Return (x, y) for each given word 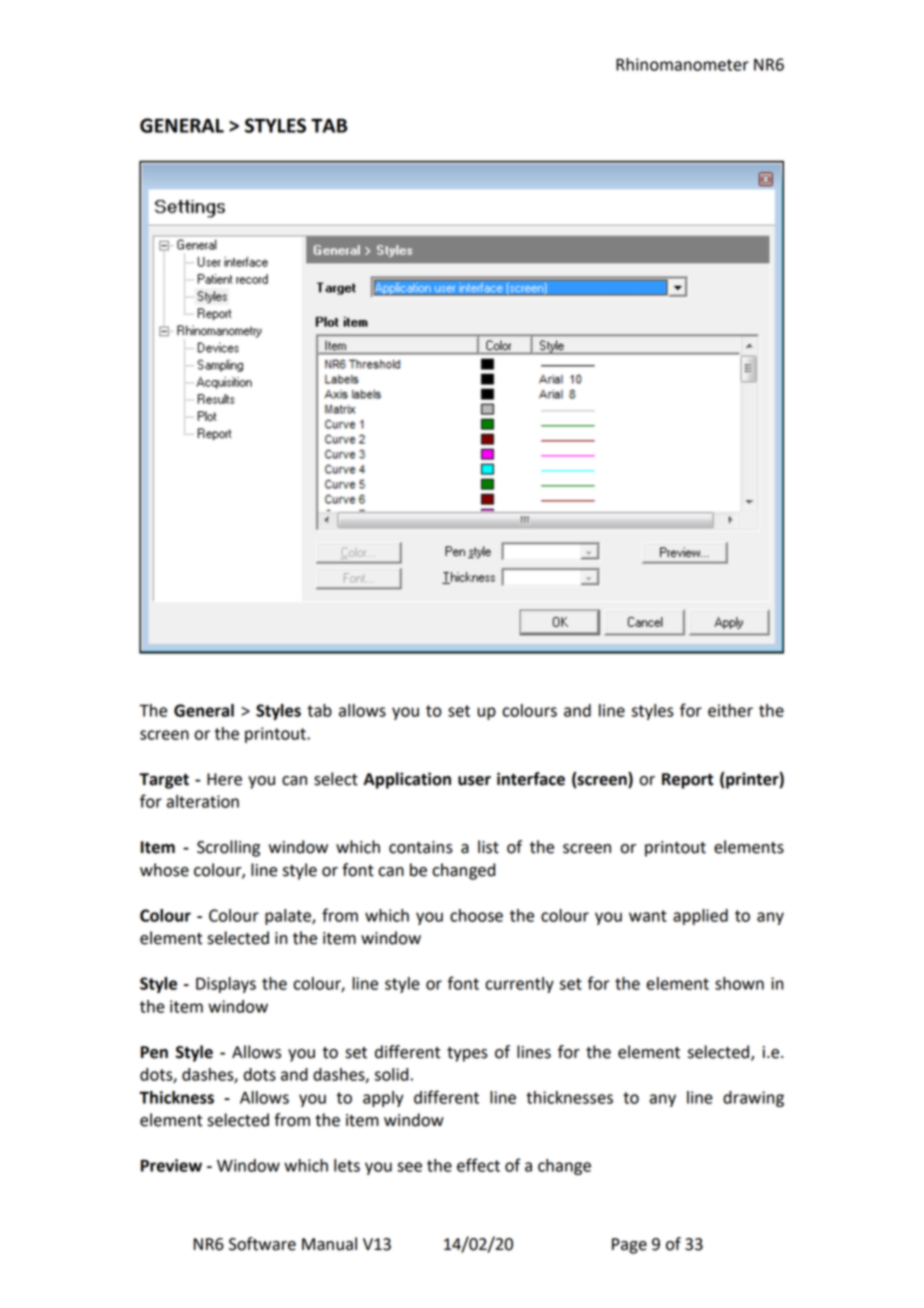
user (474, 781)
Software (262, 1244)
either (730, 710)
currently (519, 985)
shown (739, 983)
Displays (226, 985)
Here (224, 779)
